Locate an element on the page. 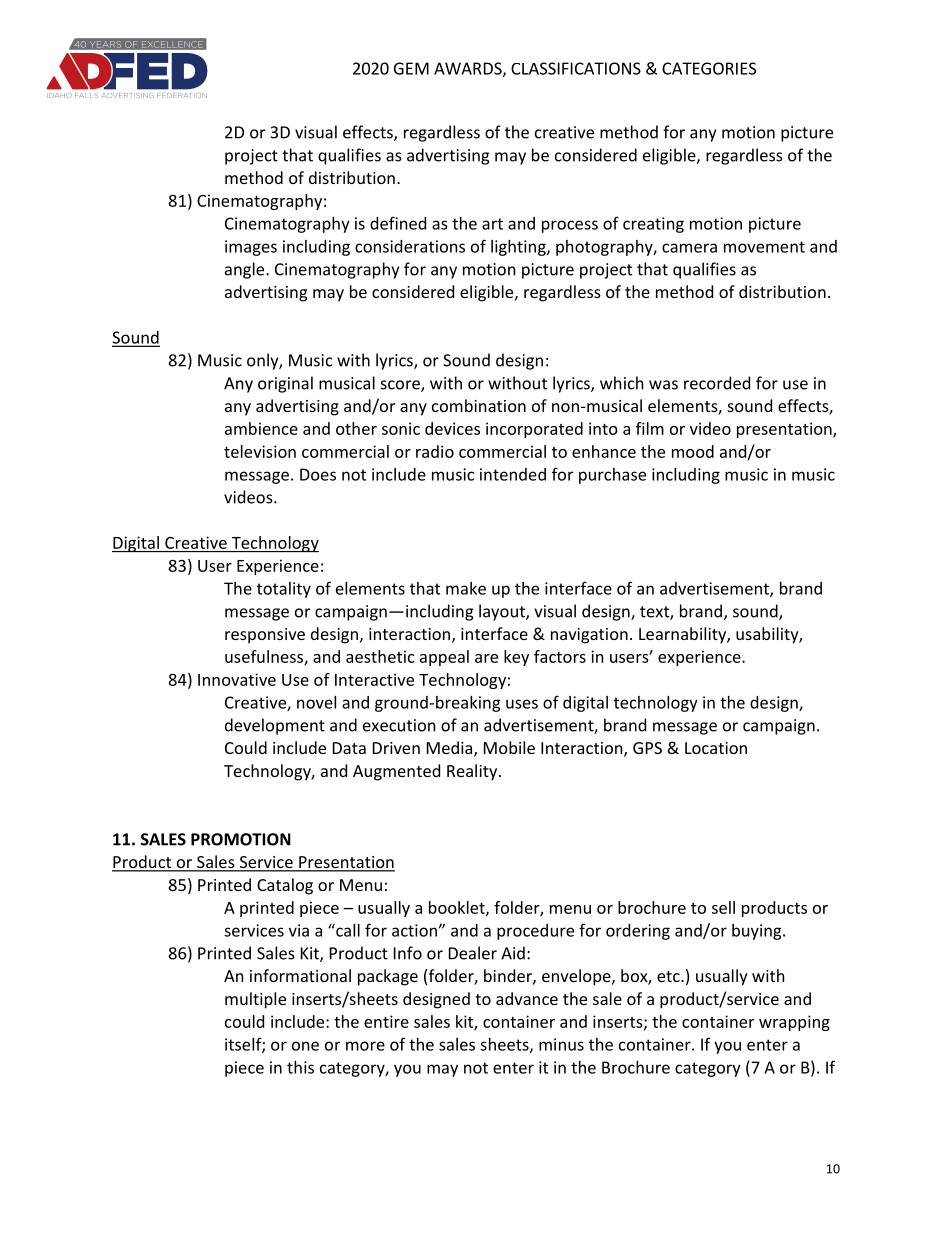  CATEGORIES is located at coordinates (709, 68).
